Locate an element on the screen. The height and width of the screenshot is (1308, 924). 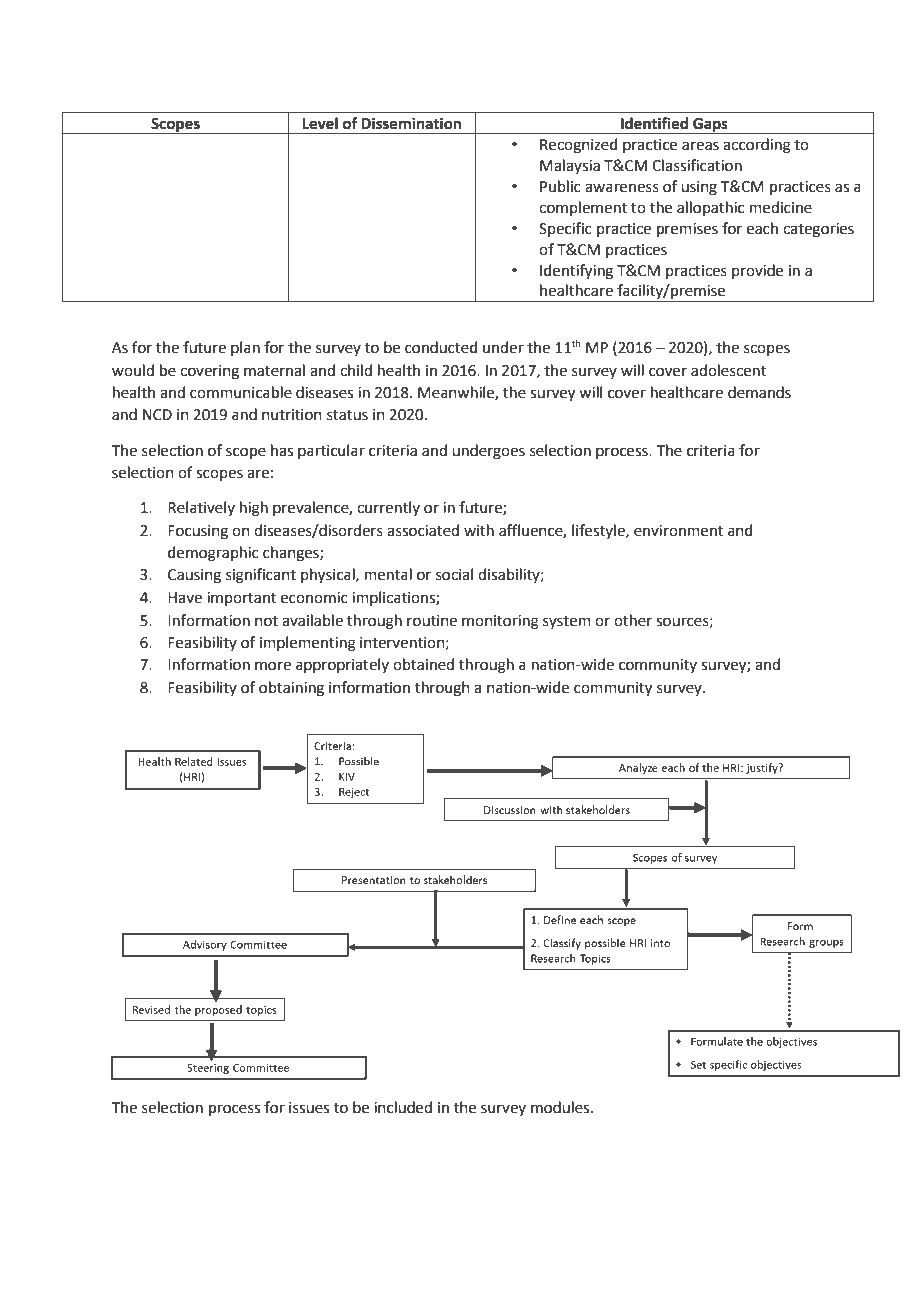
included is located at coordinates (403, 1107).
